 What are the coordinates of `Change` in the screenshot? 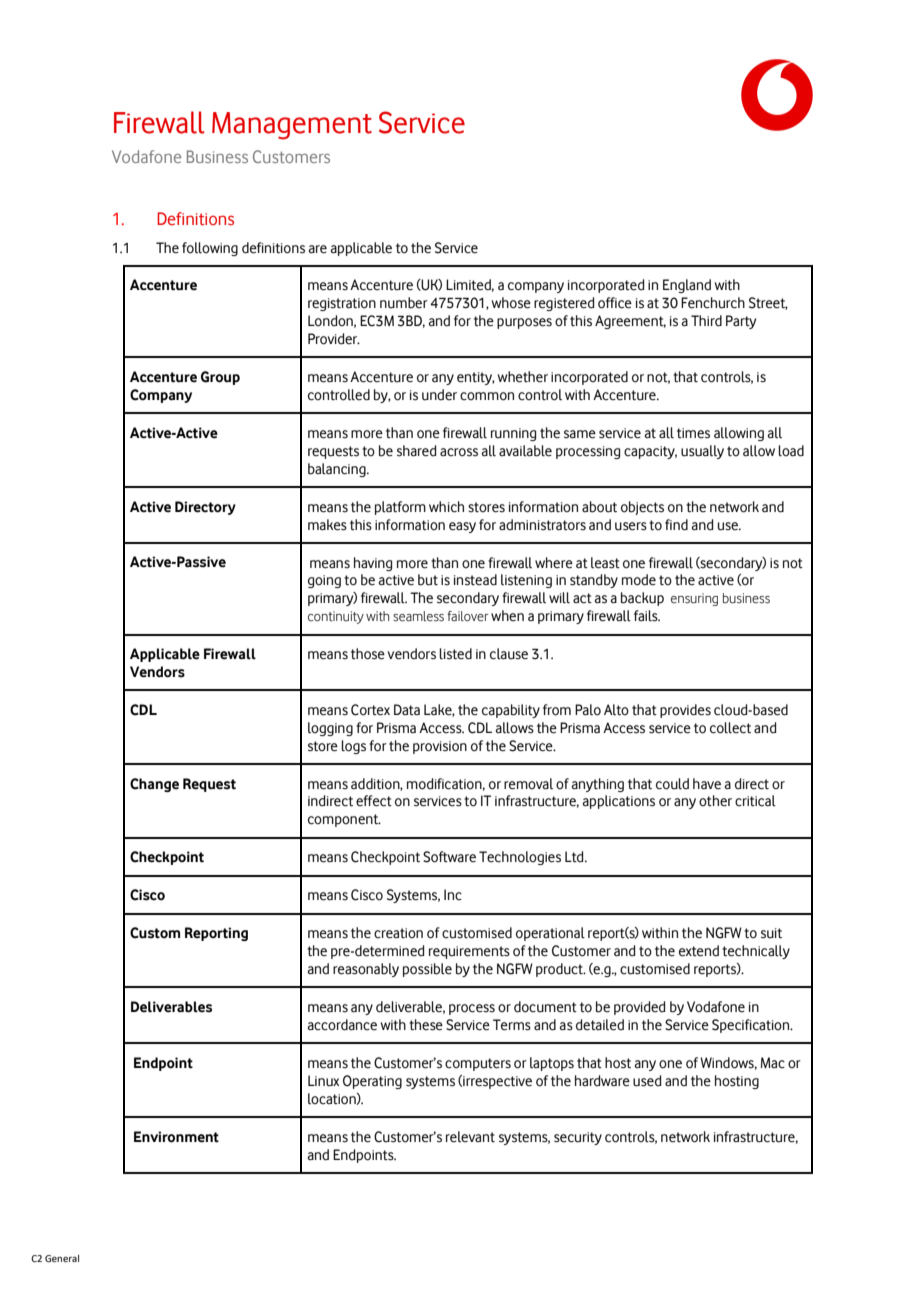 It's located at (154, 785).
